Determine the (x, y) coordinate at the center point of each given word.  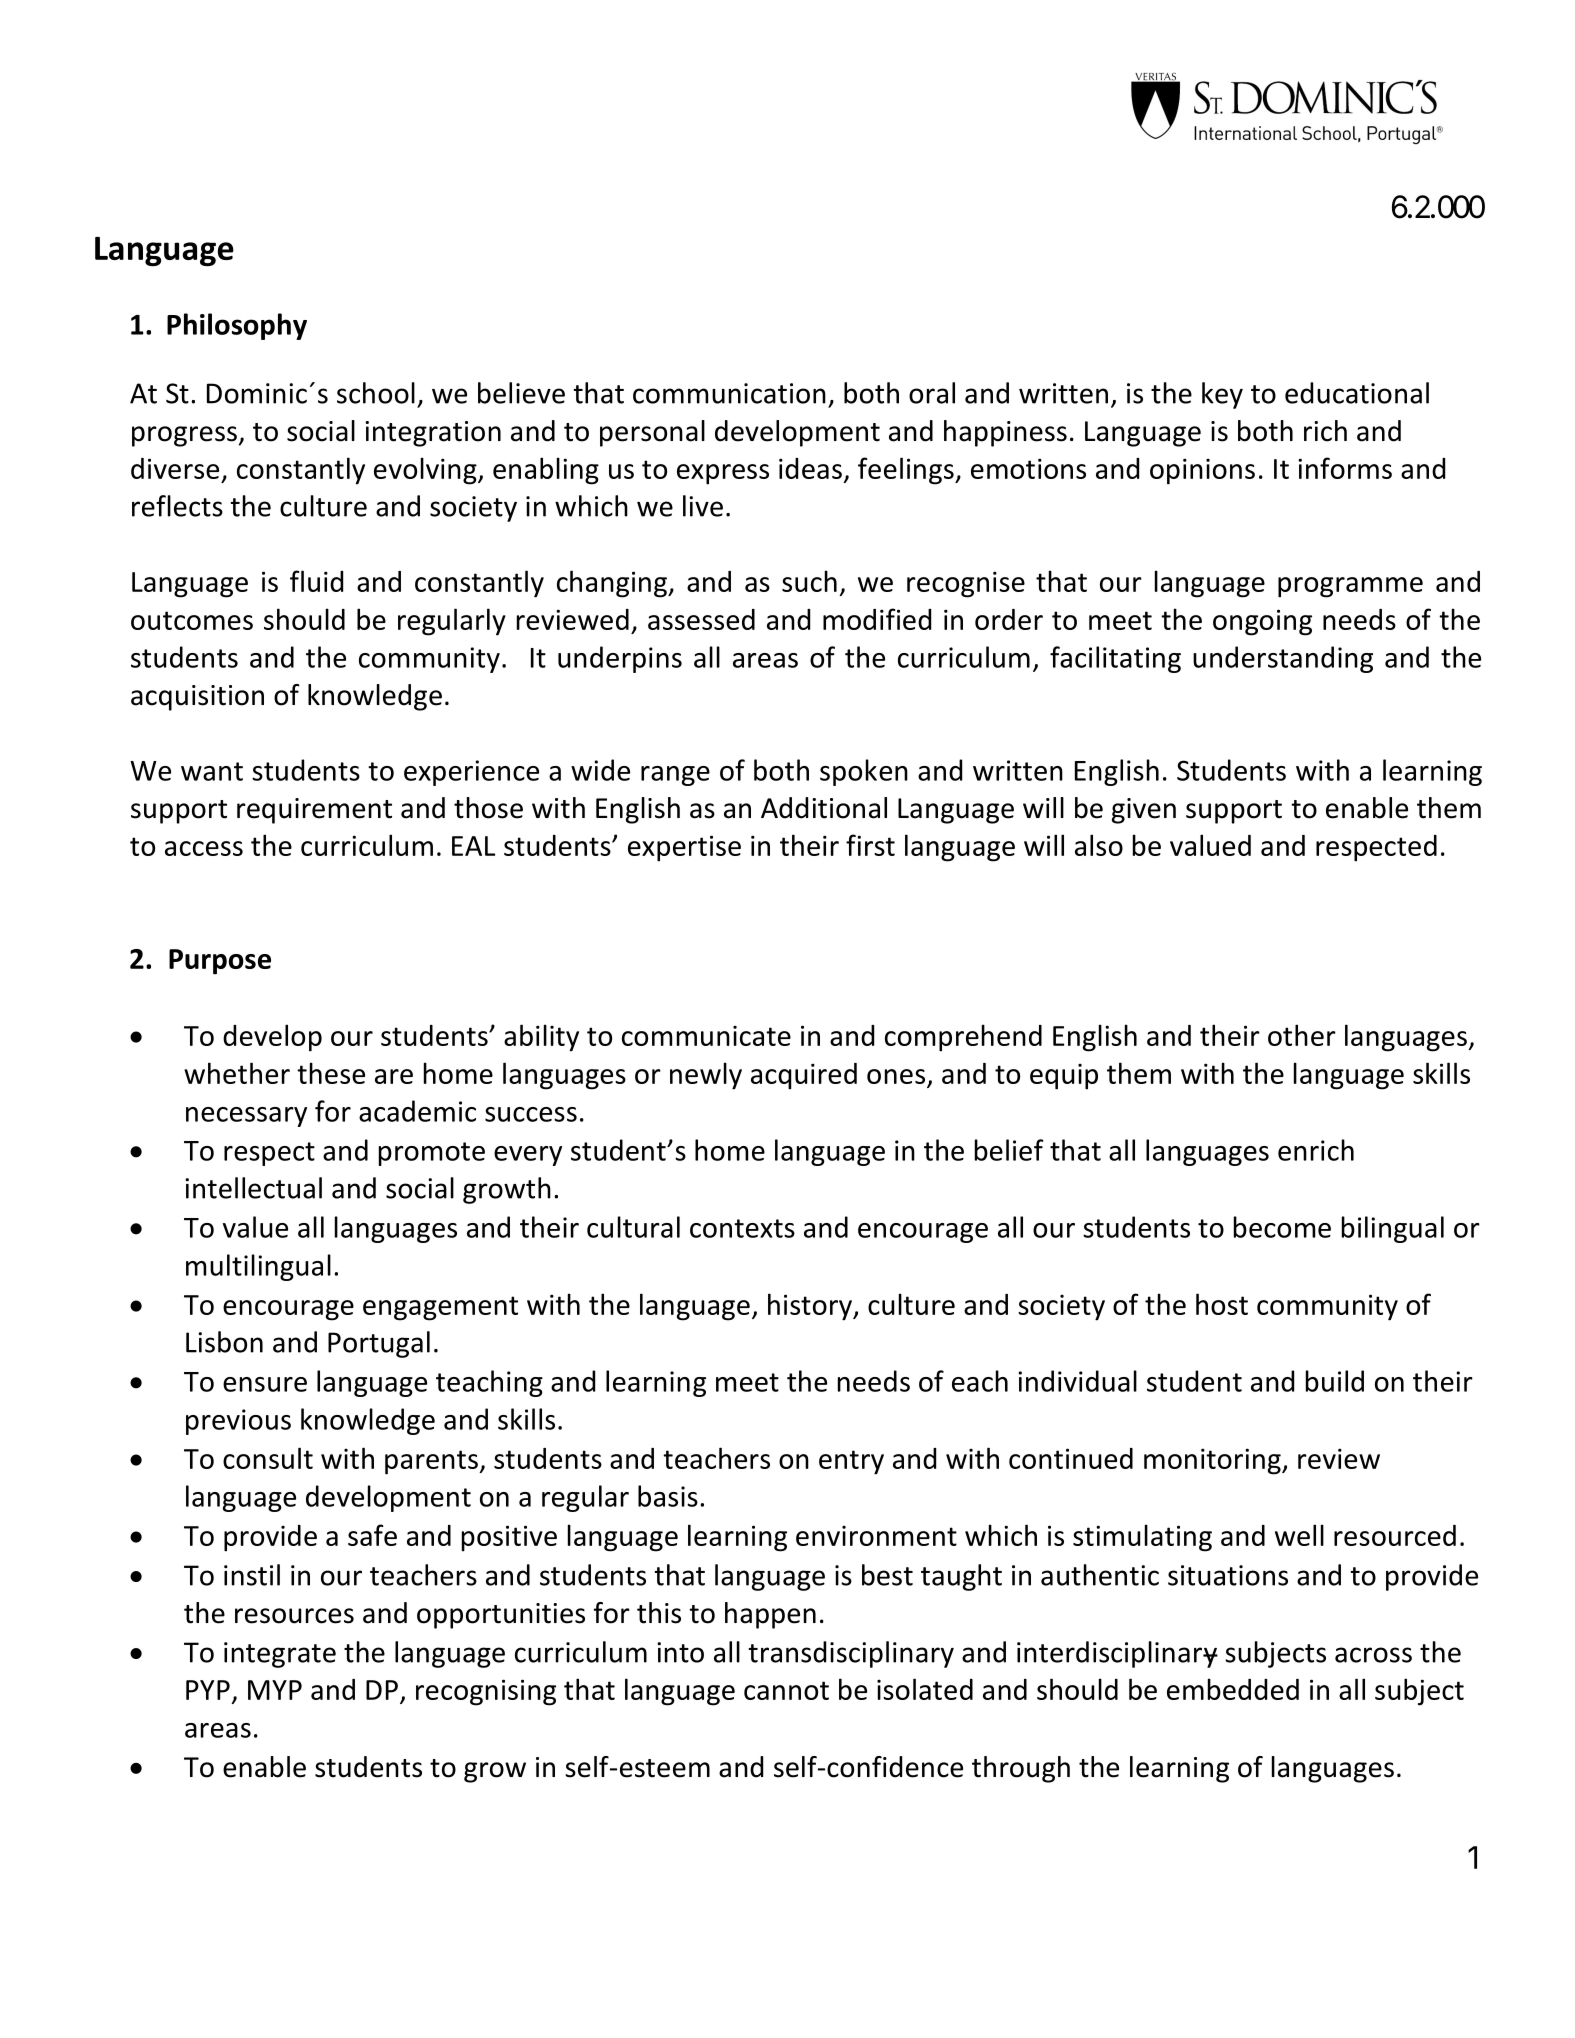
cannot (786, 1690)
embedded (1233, 1689)
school (376, 393)
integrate (280, 1655)
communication (729, 393)
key (1222, 395)
